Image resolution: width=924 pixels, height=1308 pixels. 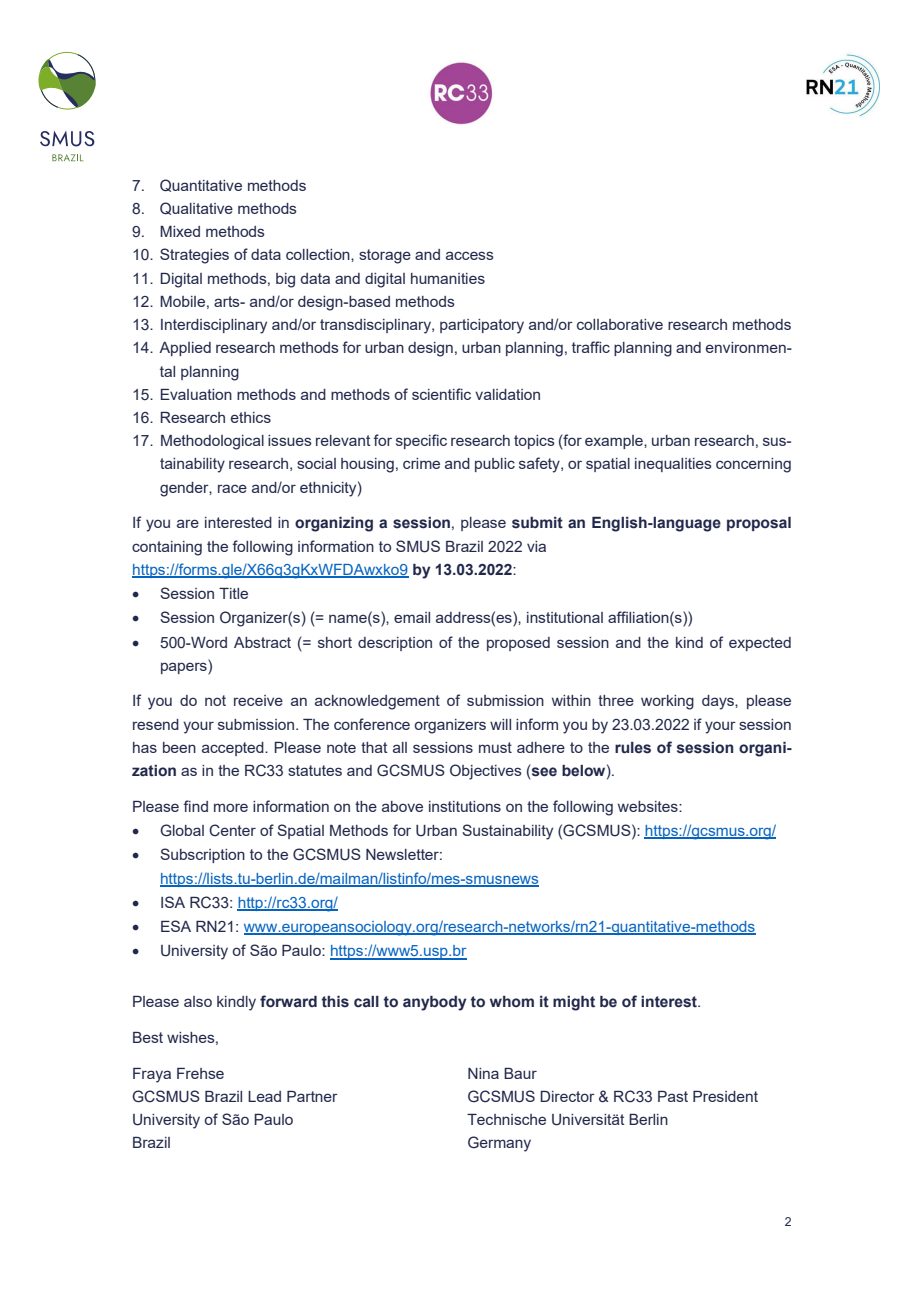 What do you see at coordinates (194, 256) in the screenshot?
I see `Strategies` at bounding box center [194, 256].
